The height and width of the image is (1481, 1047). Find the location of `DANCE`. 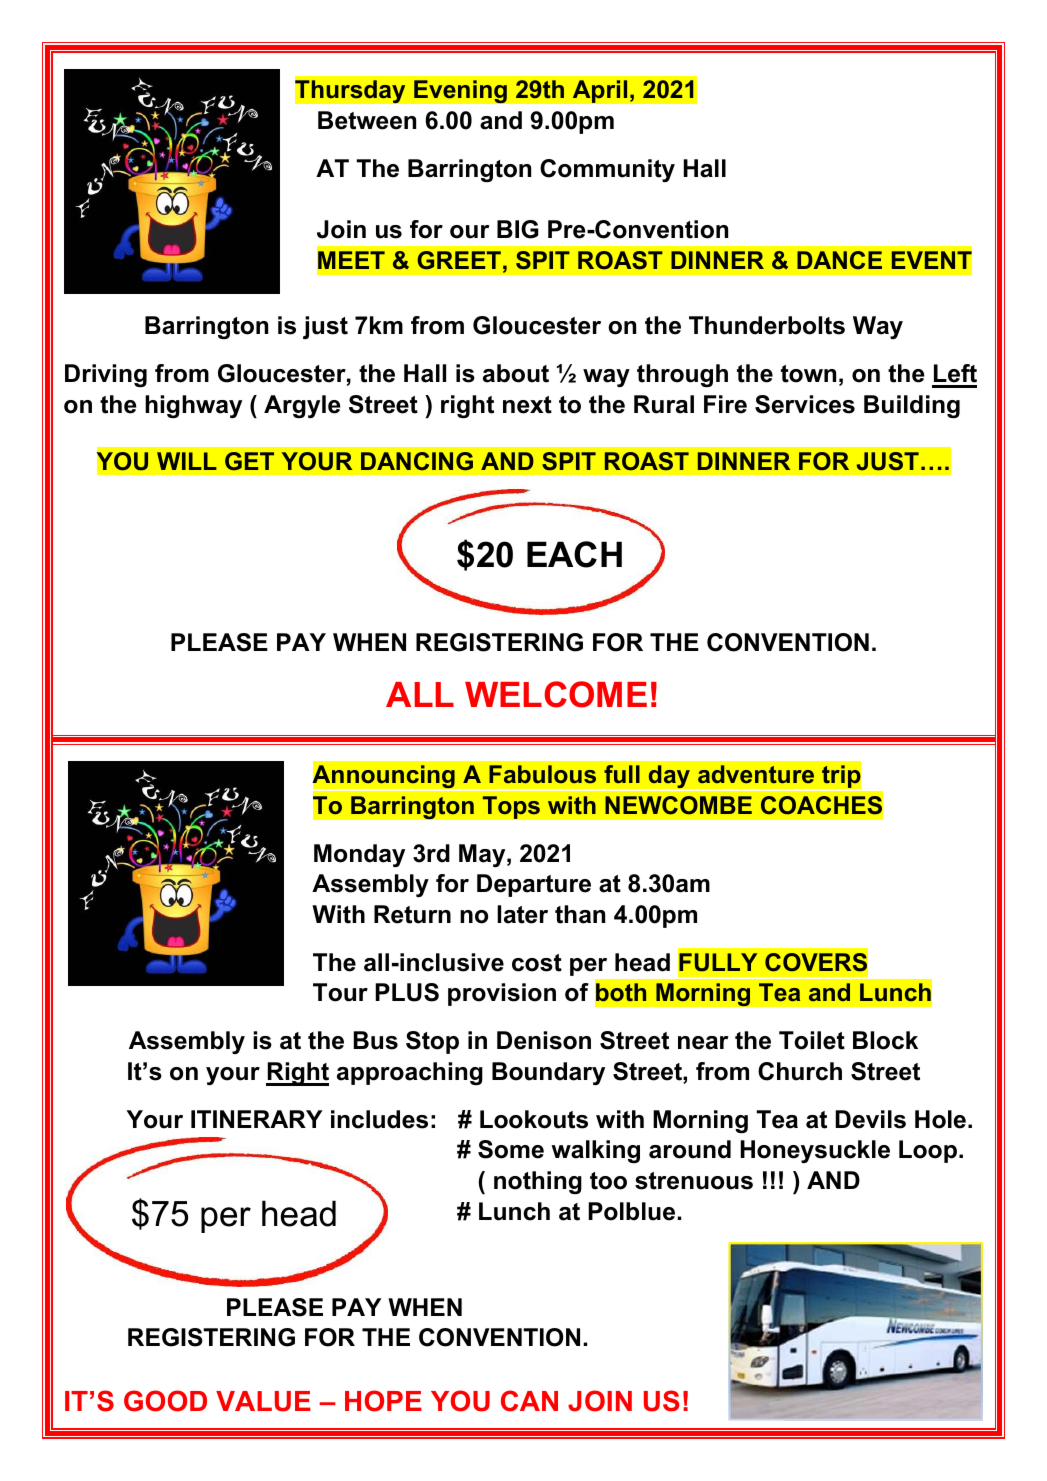

DANCE is located at coordinates (839, 260).
